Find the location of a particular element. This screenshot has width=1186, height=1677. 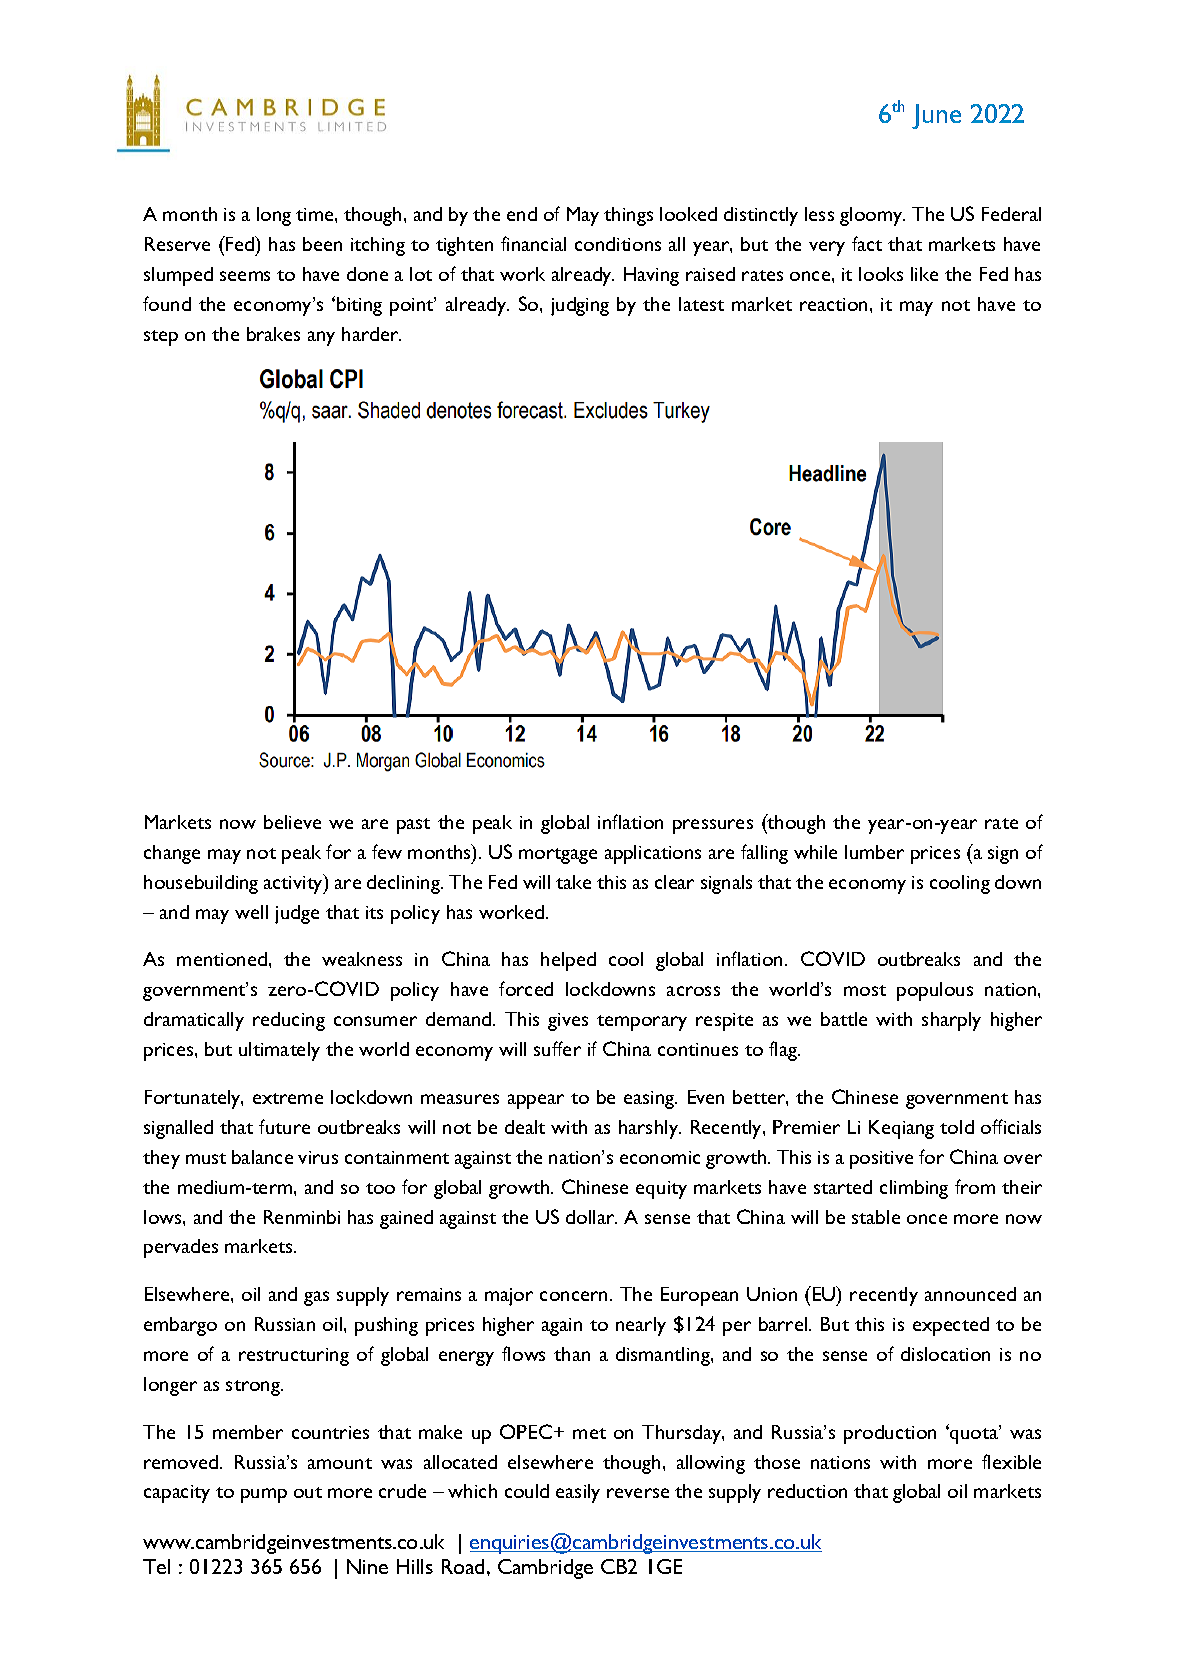

easily is located at coordinates (578, 1493).
